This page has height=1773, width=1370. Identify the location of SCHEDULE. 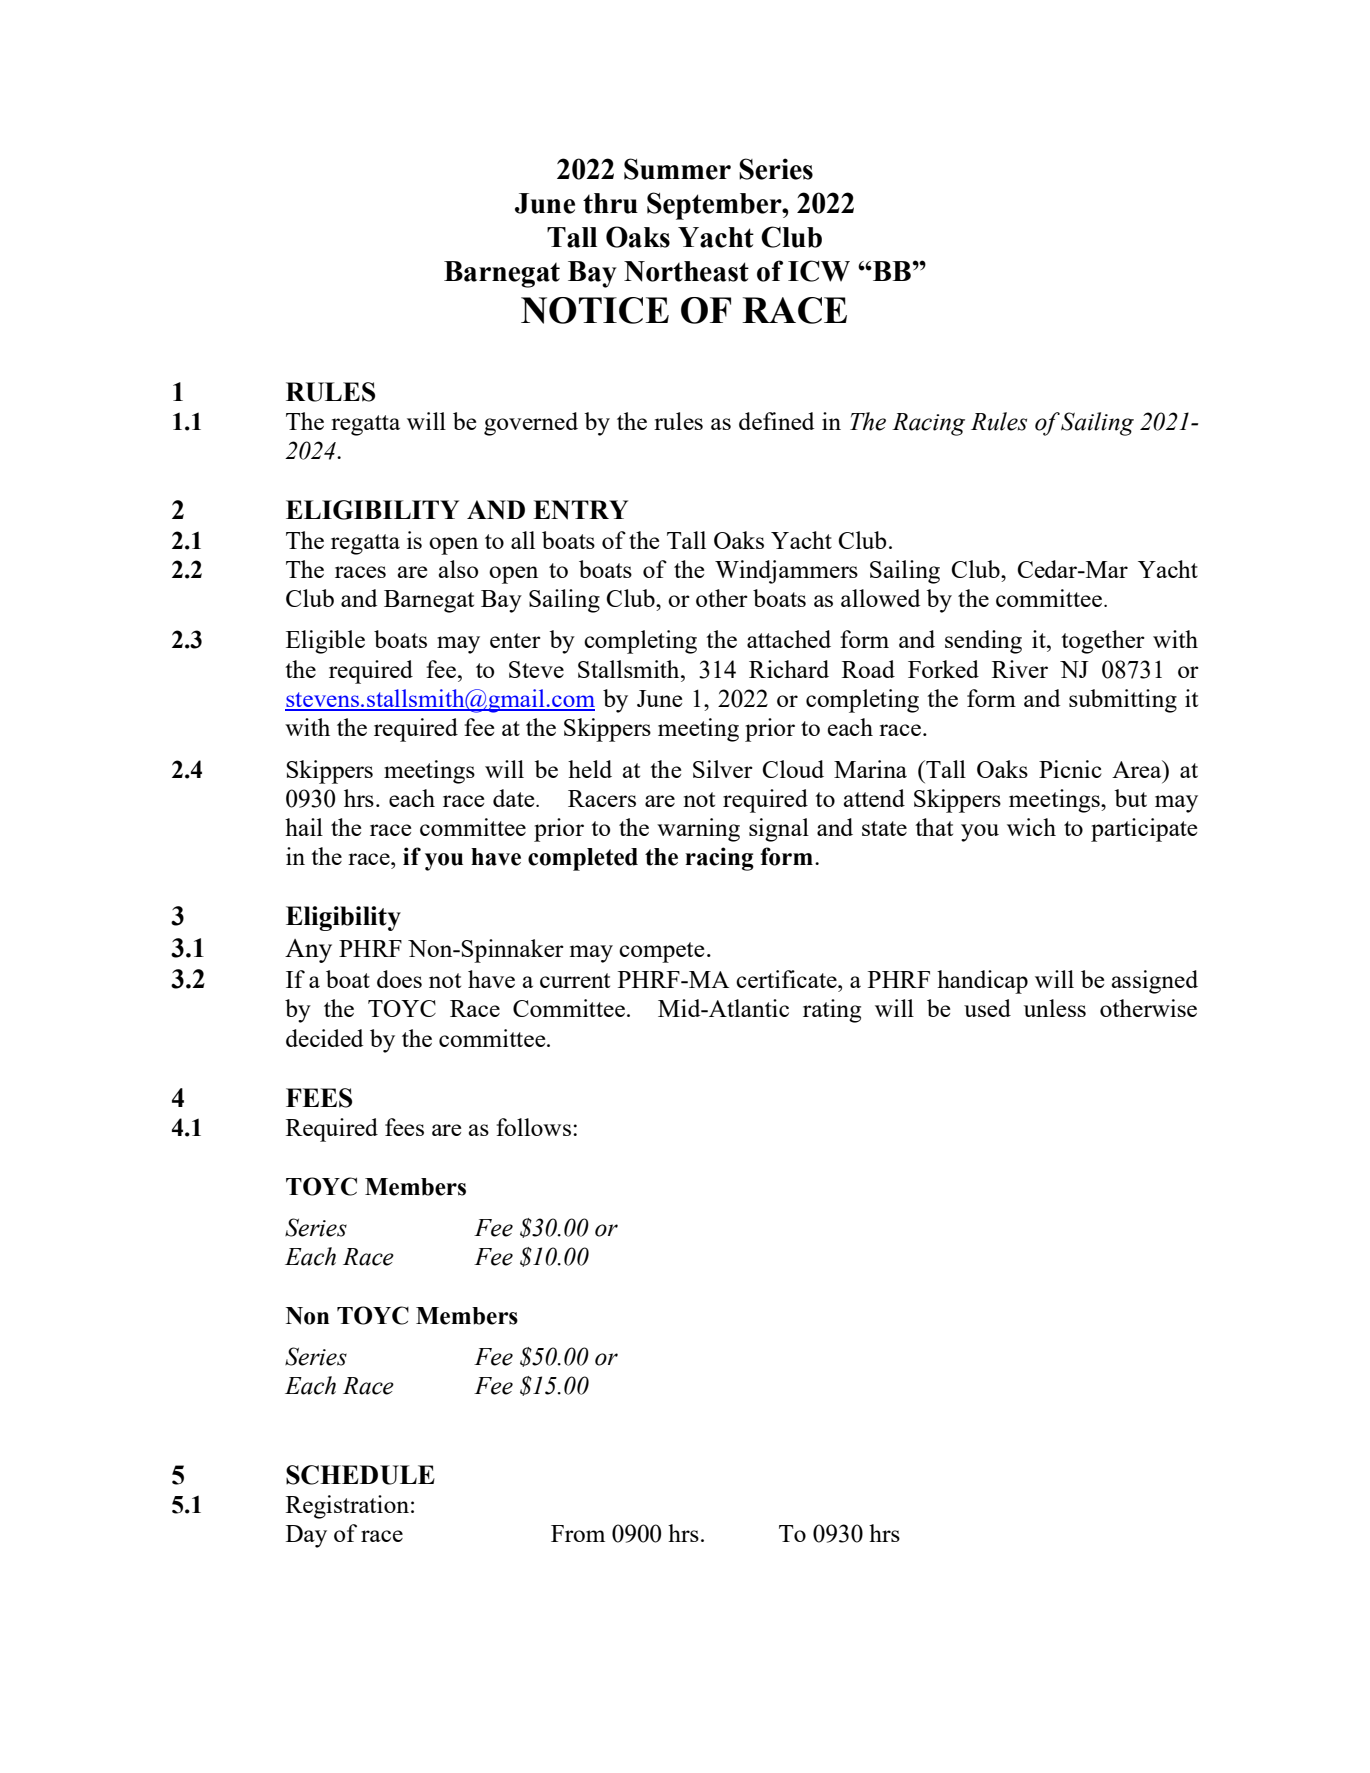
(360, 1475).
